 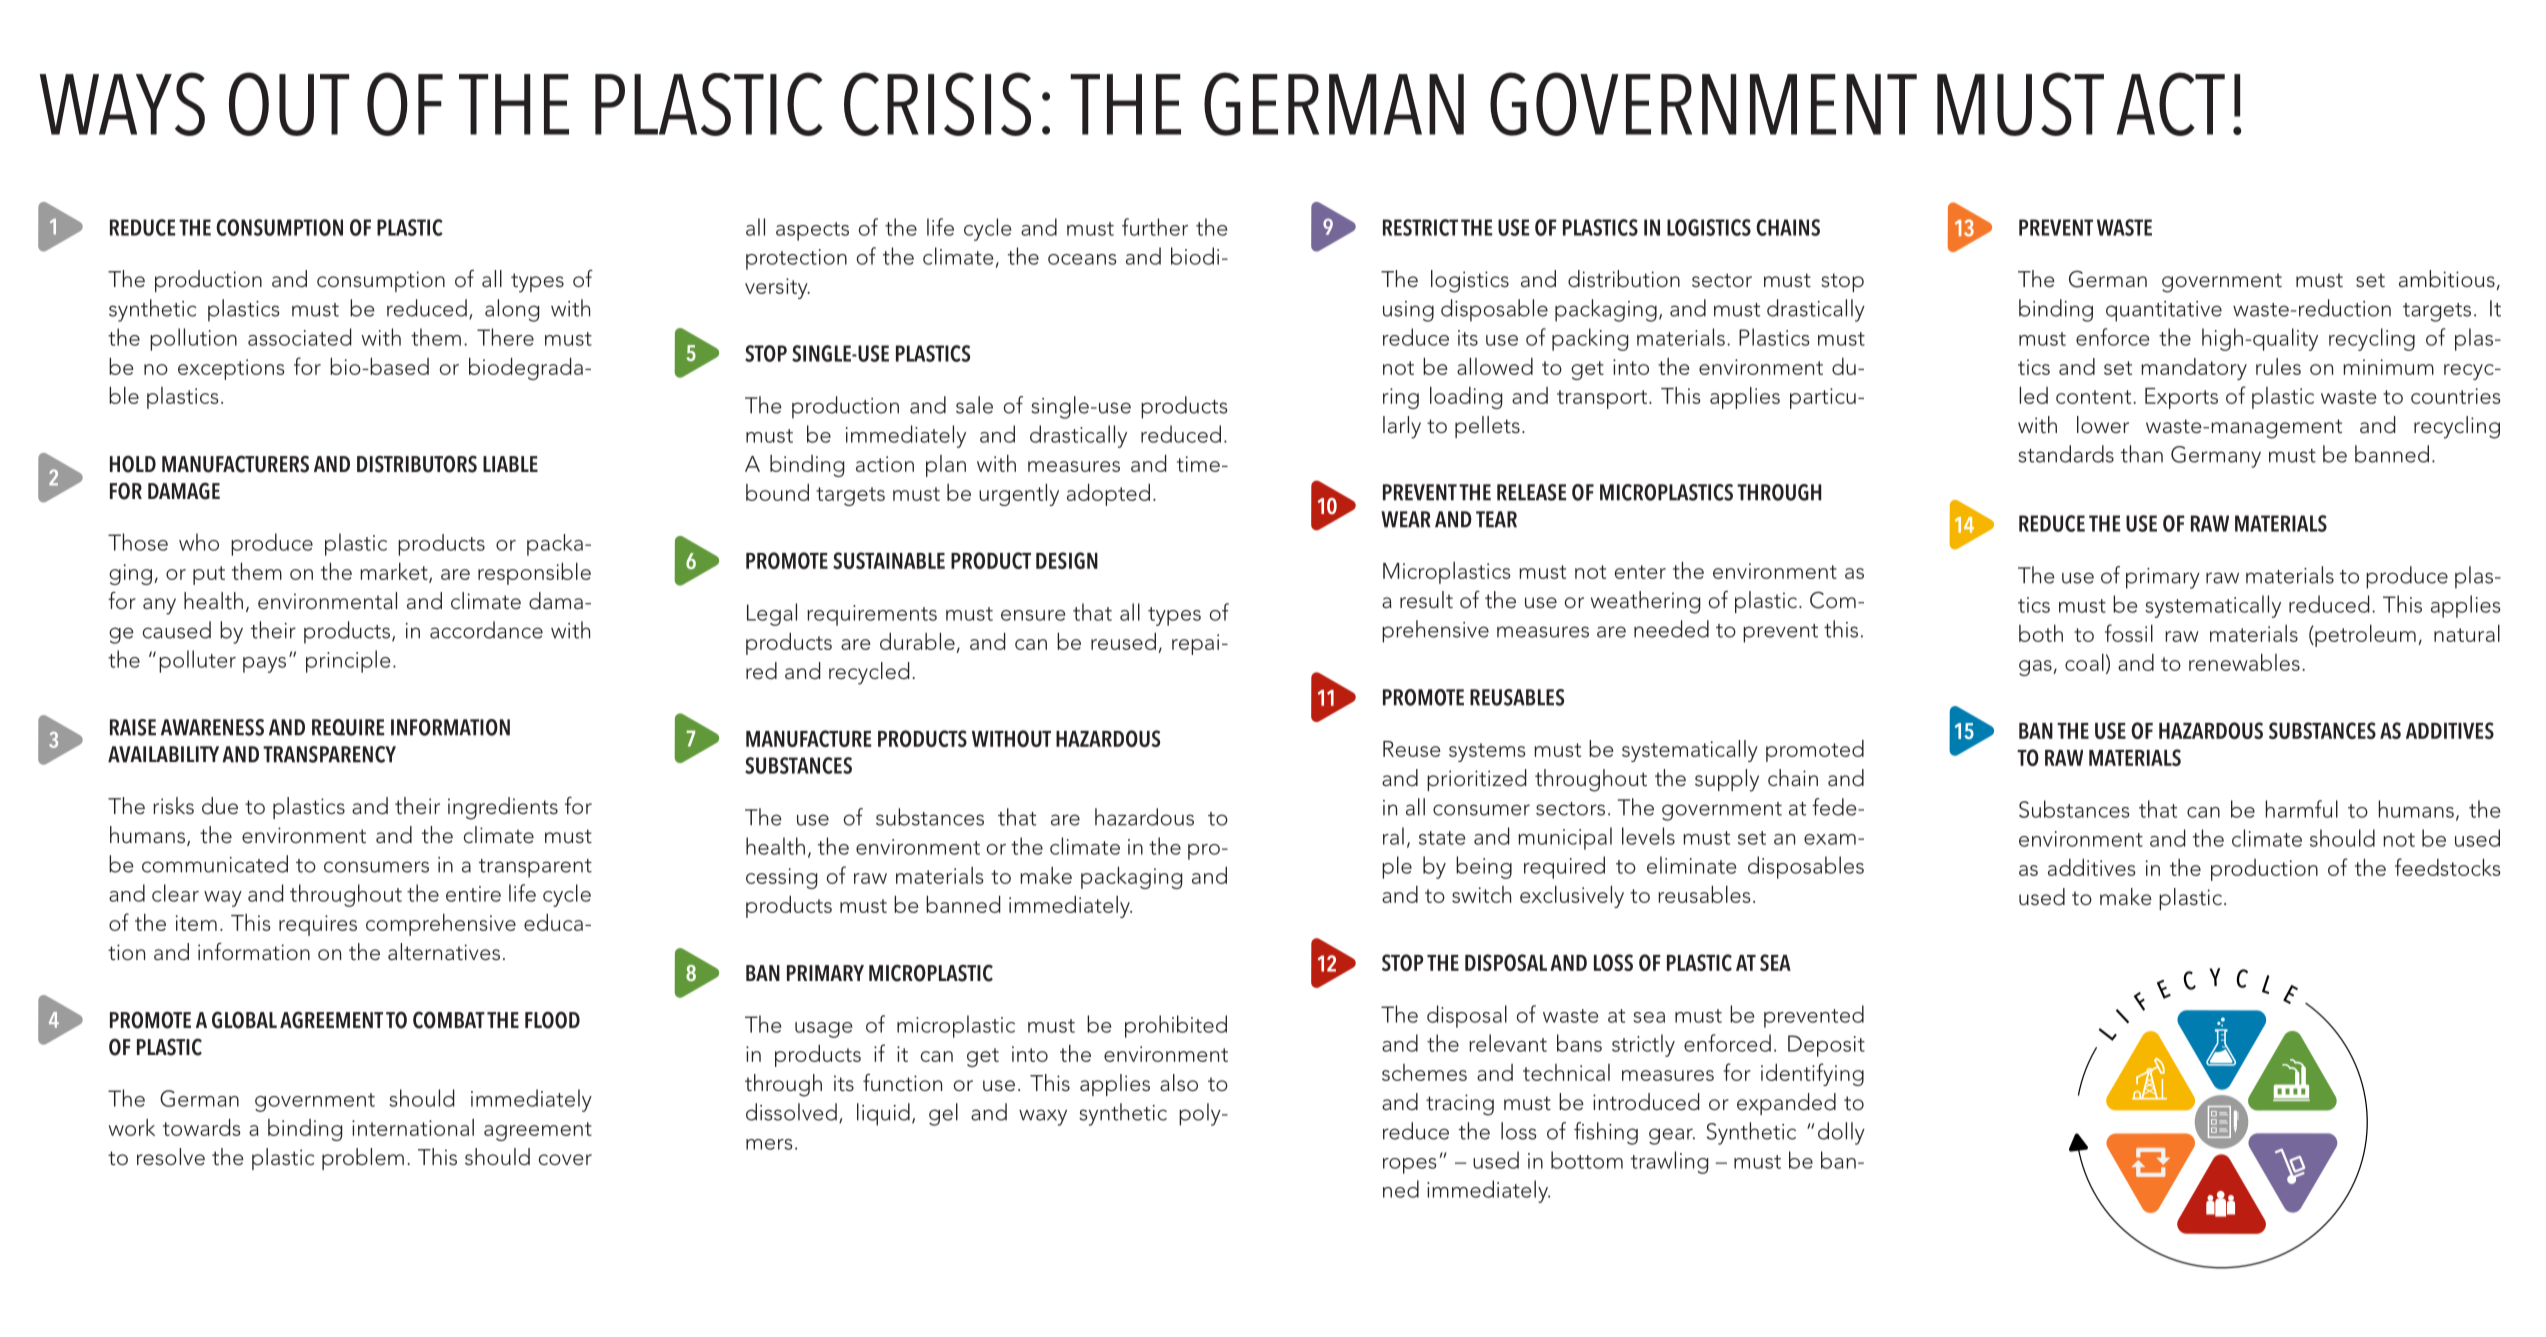 I want to click on ambitious, so click(x=2447, y=279).
